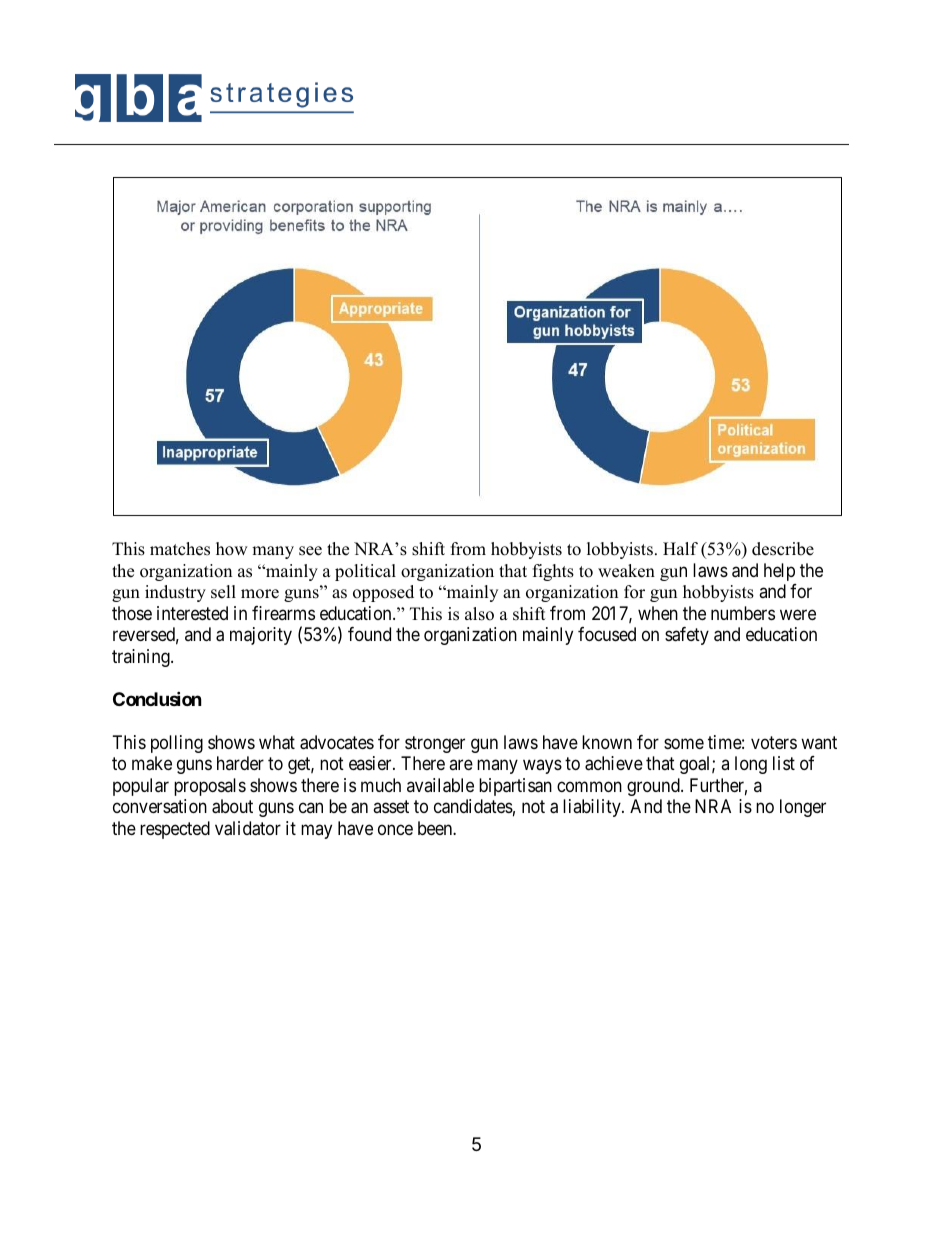 This page has height=1233, width=952. What do you see at coordinates (180, 549) in the page?
I see `matches` at bounding box center [180, 549].
